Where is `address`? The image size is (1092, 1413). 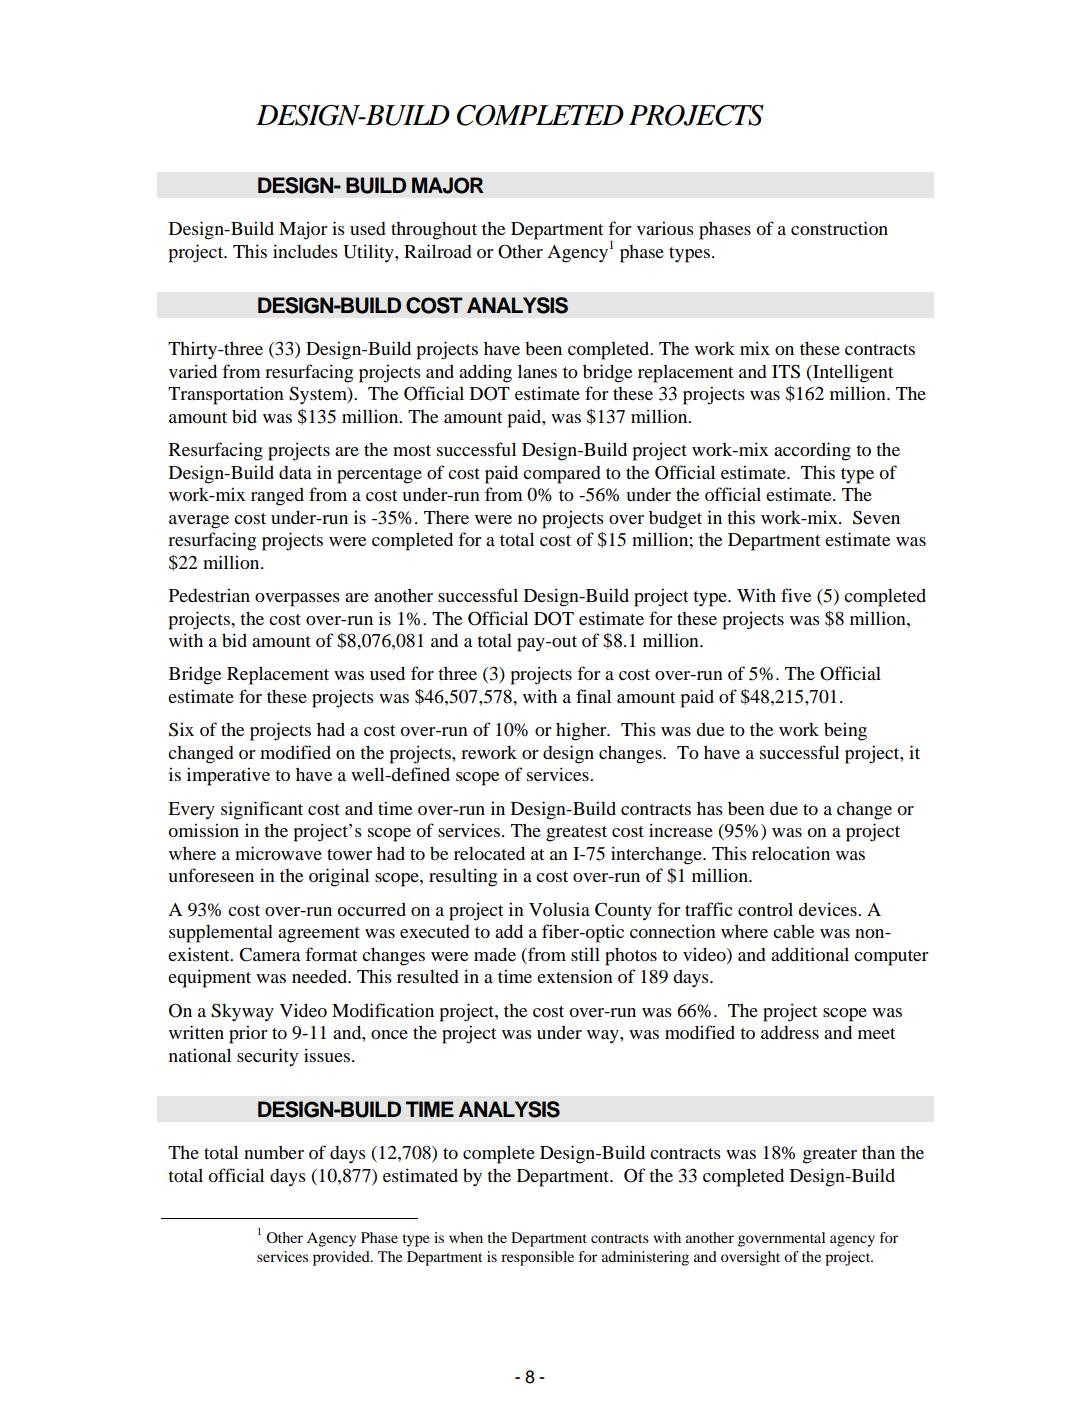 address is located at coordinates (790, 1032).
